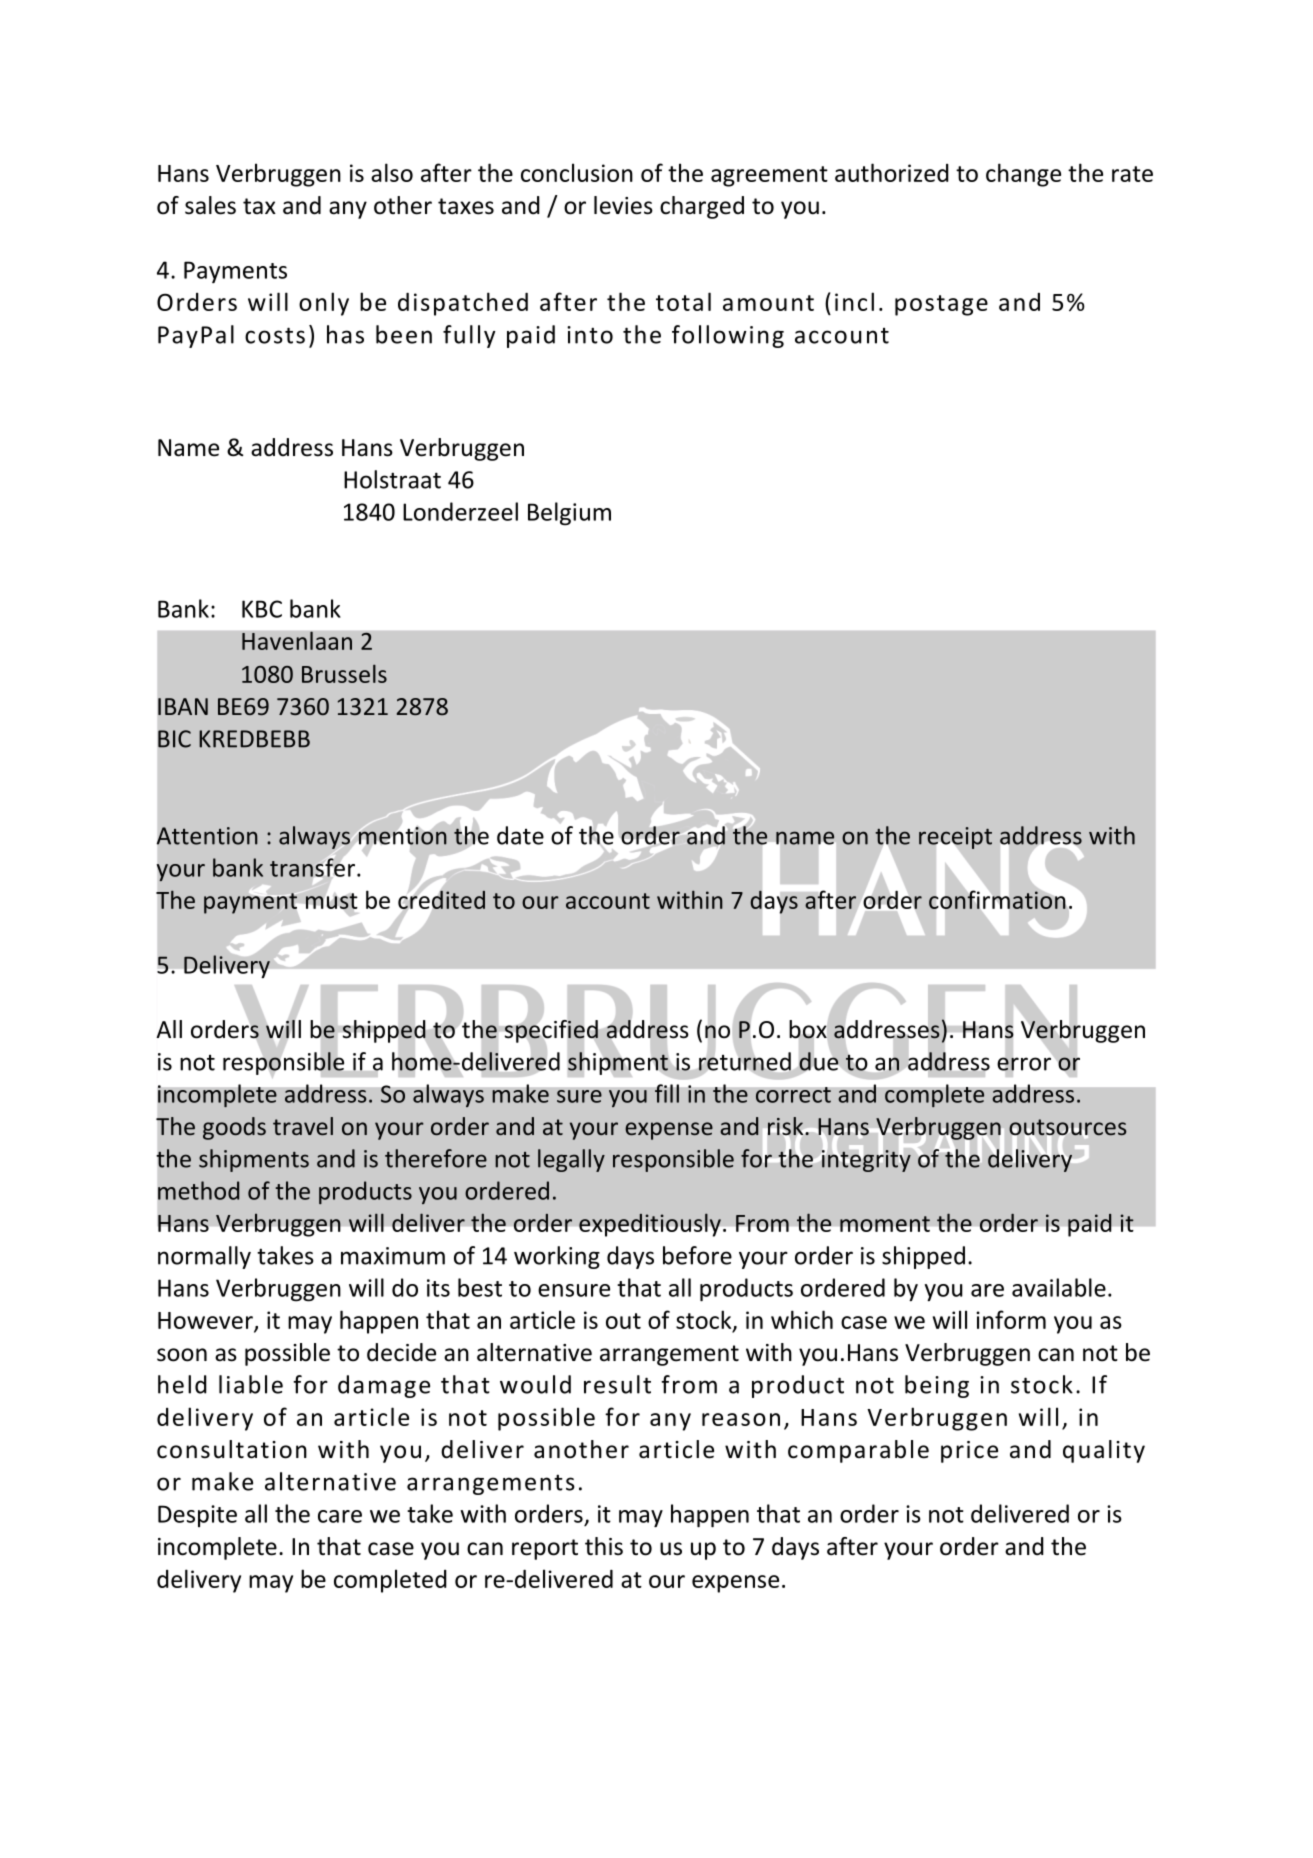 The height and width of the image is (1858, 1313). What do you see at coordinates (667, 1093) in the image?
I see `fill` at bounding box center [667, 1093].
